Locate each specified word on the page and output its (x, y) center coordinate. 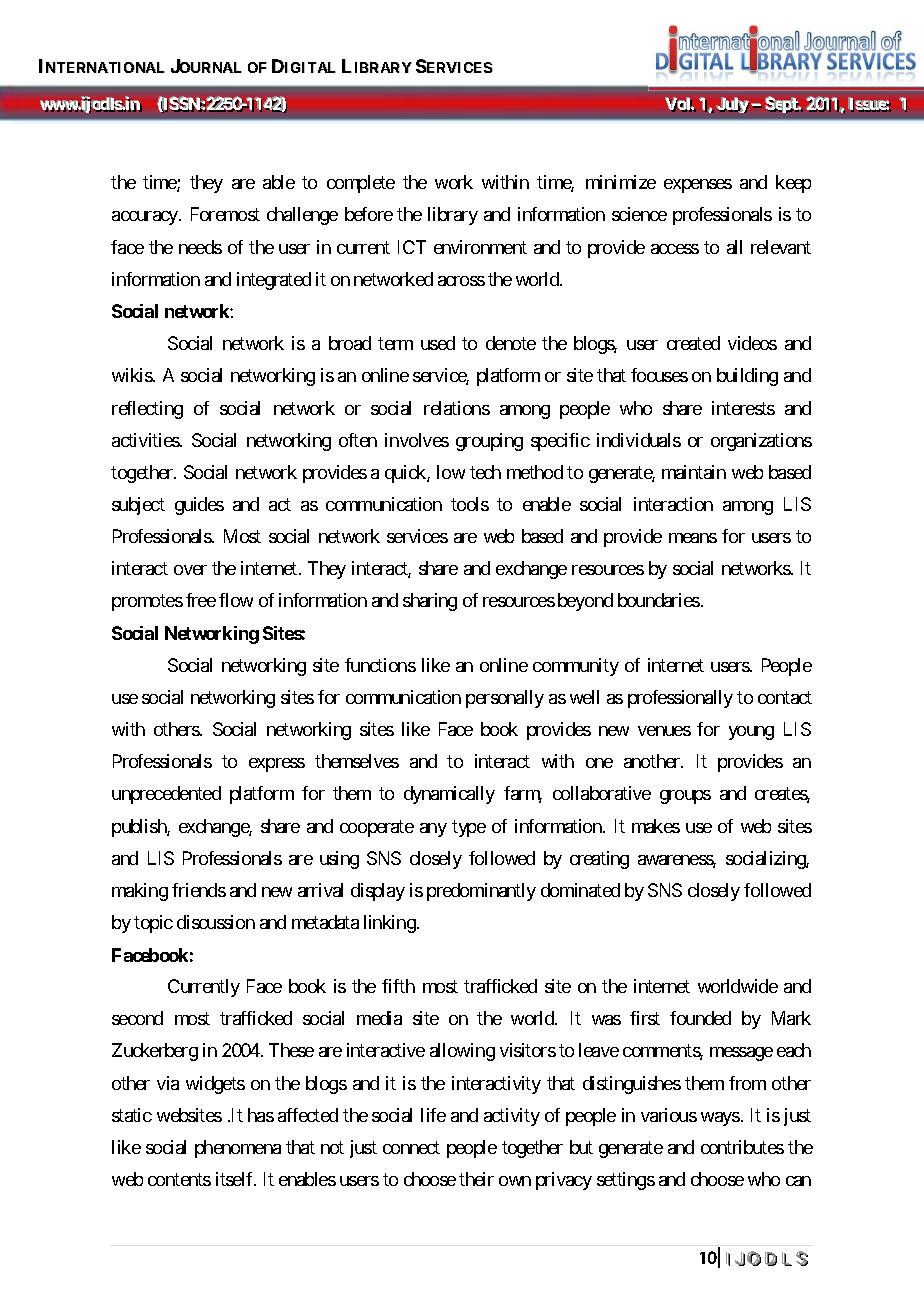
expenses (698, 186)
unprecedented (166, 795)
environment (480, 247)
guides (199, 506)
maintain (694, 472)
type (469, 828)
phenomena (238, 1149)
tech (485, 472)
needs (200, 247)
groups (685, 797)
